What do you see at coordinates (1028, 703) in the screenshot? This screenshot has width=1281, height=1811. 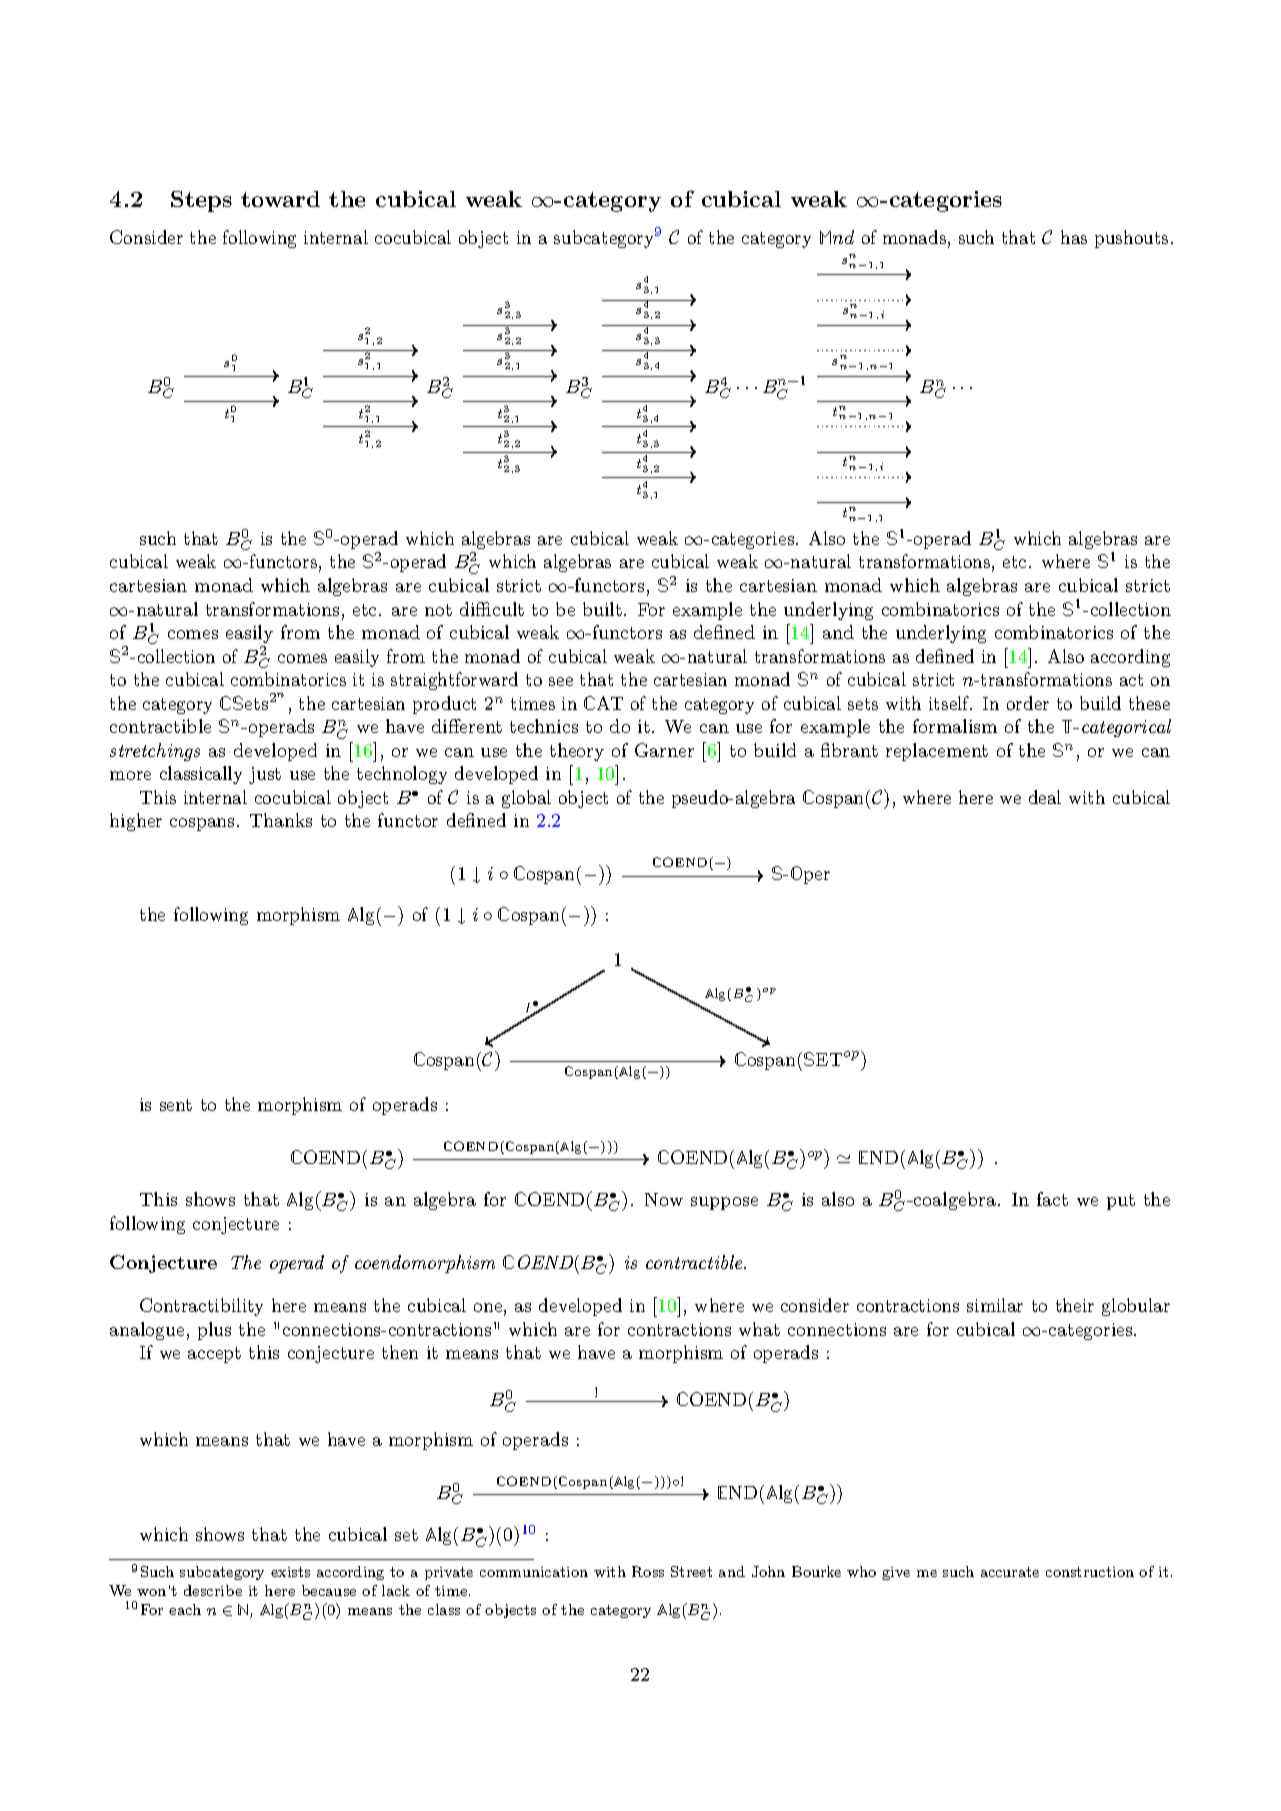 I see `order` at bounding box center [1028, 703].
